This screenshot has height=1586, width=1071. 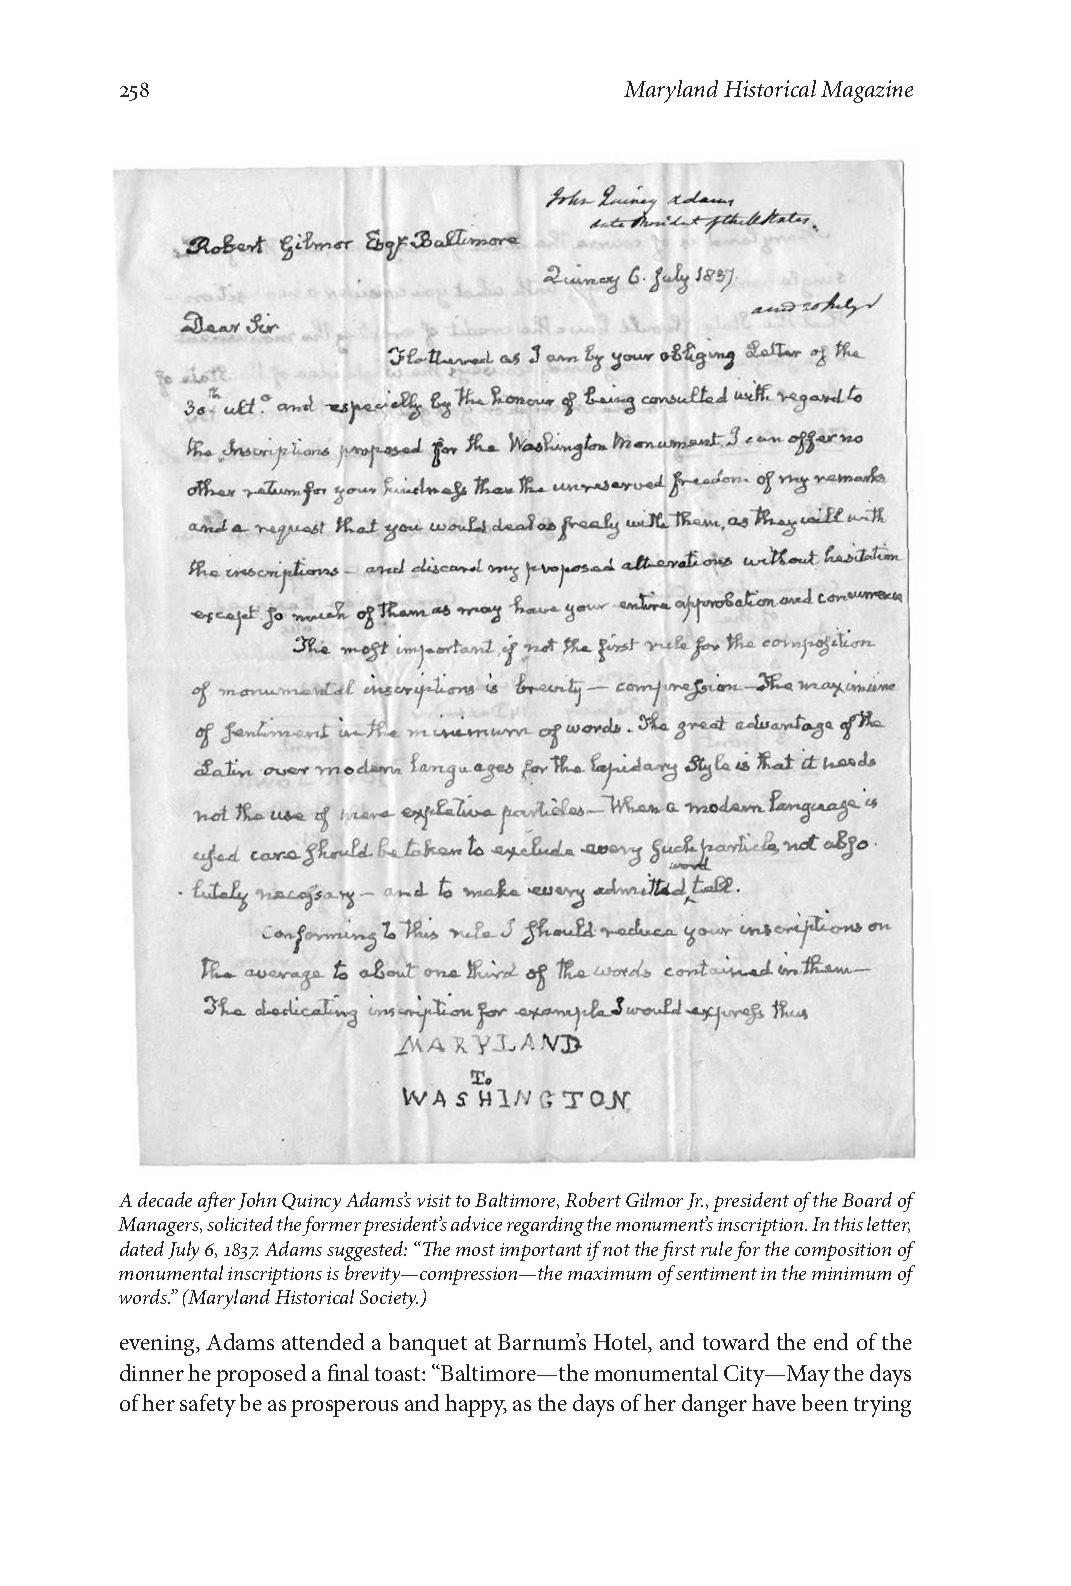 What do you see at coordinates (593, 1199) in the screenshot?
I see `Robert` at bounding box center [593, 1199].
